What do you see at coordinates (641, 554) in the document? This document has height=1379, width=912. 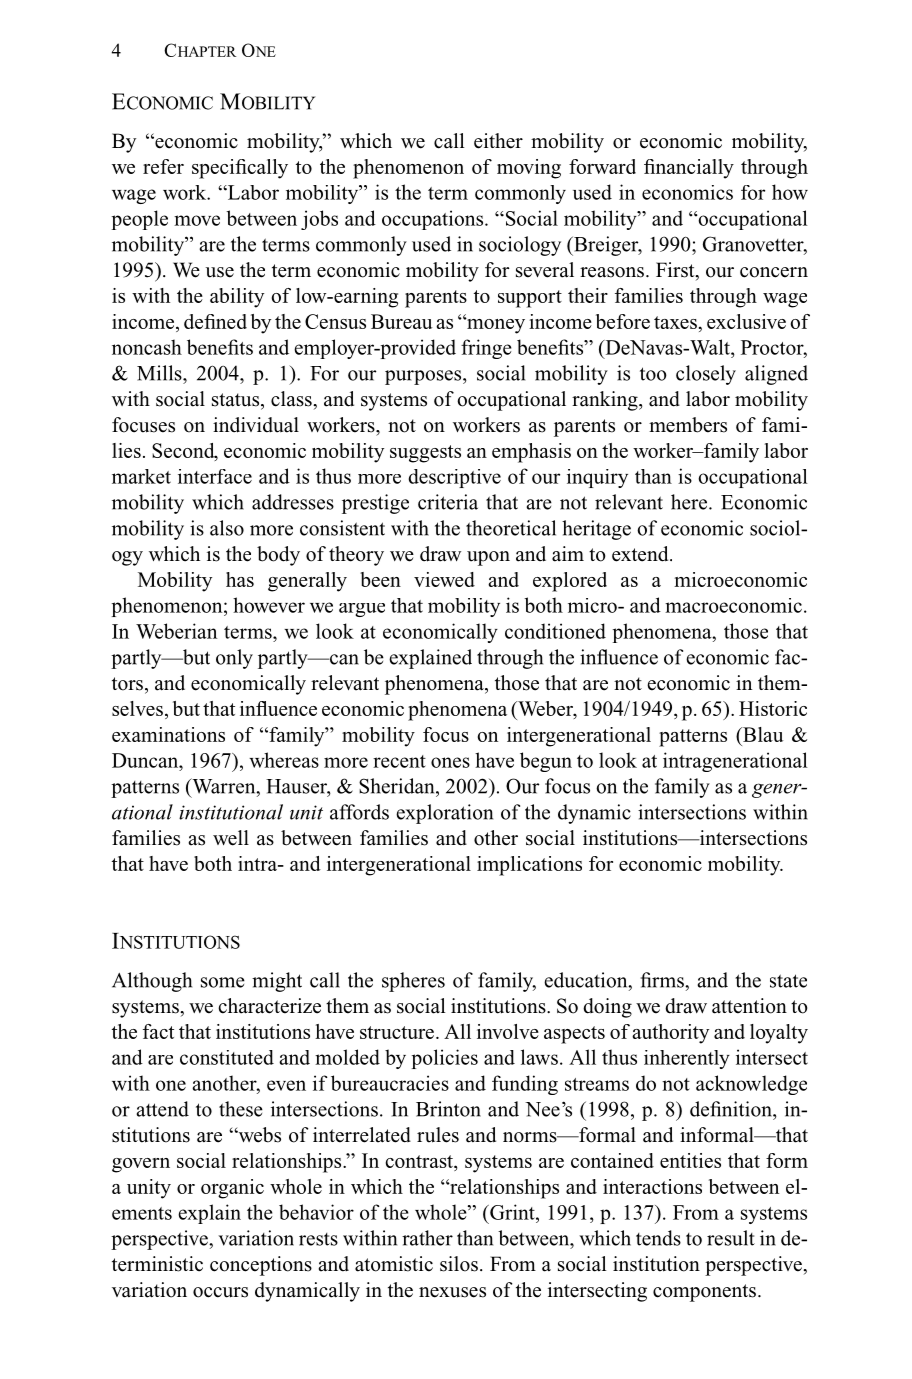 I see `extend` at bounding box center [641, 554].
